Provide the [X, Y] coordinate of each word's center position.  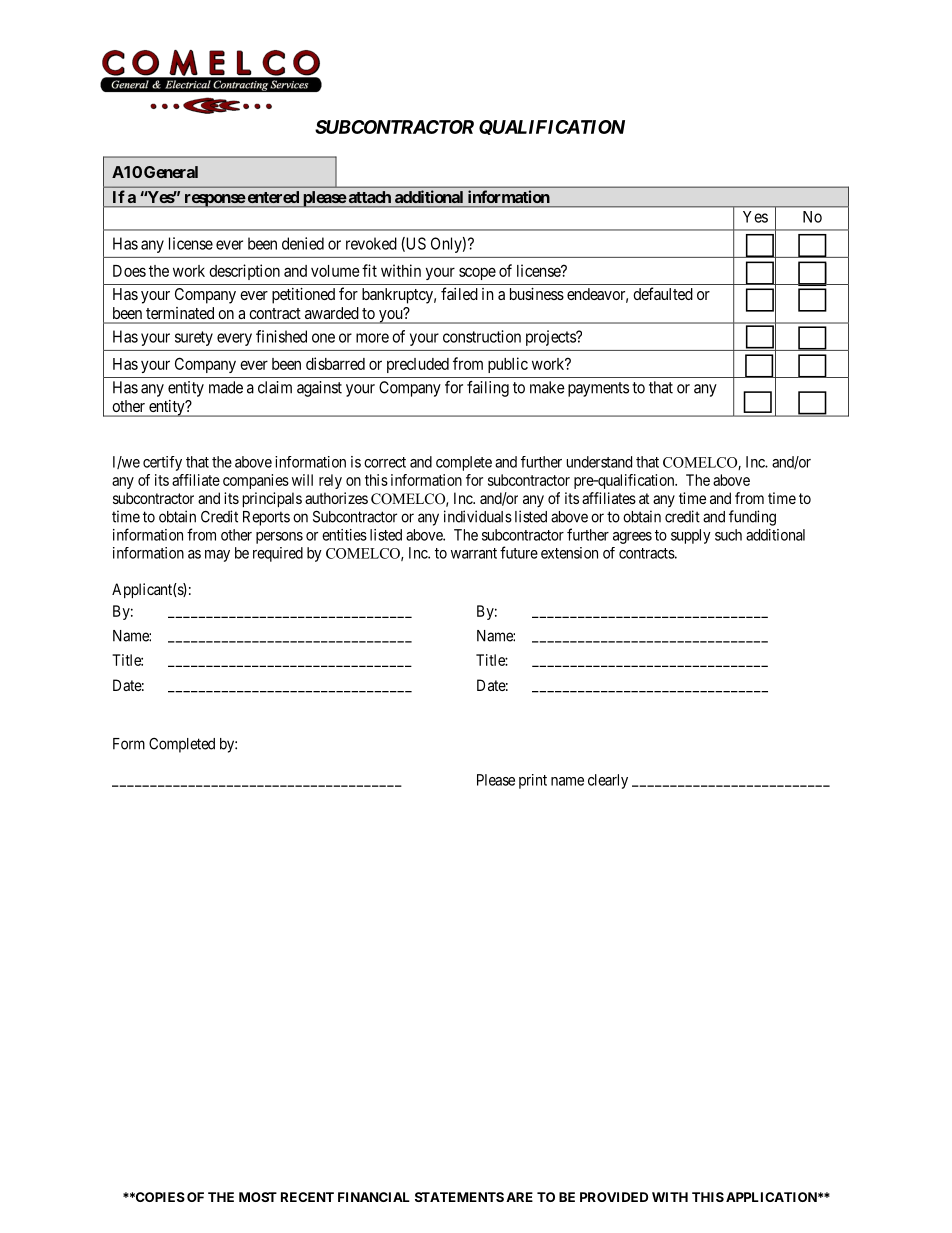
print [533, 781]
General [171, 172]
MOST [258, 1197]
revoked [371, 243]
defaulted [663, 293]
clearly [608, 781]
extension [569, 553]
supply [691, 536]
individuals [478, 516]
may [217, 556]
